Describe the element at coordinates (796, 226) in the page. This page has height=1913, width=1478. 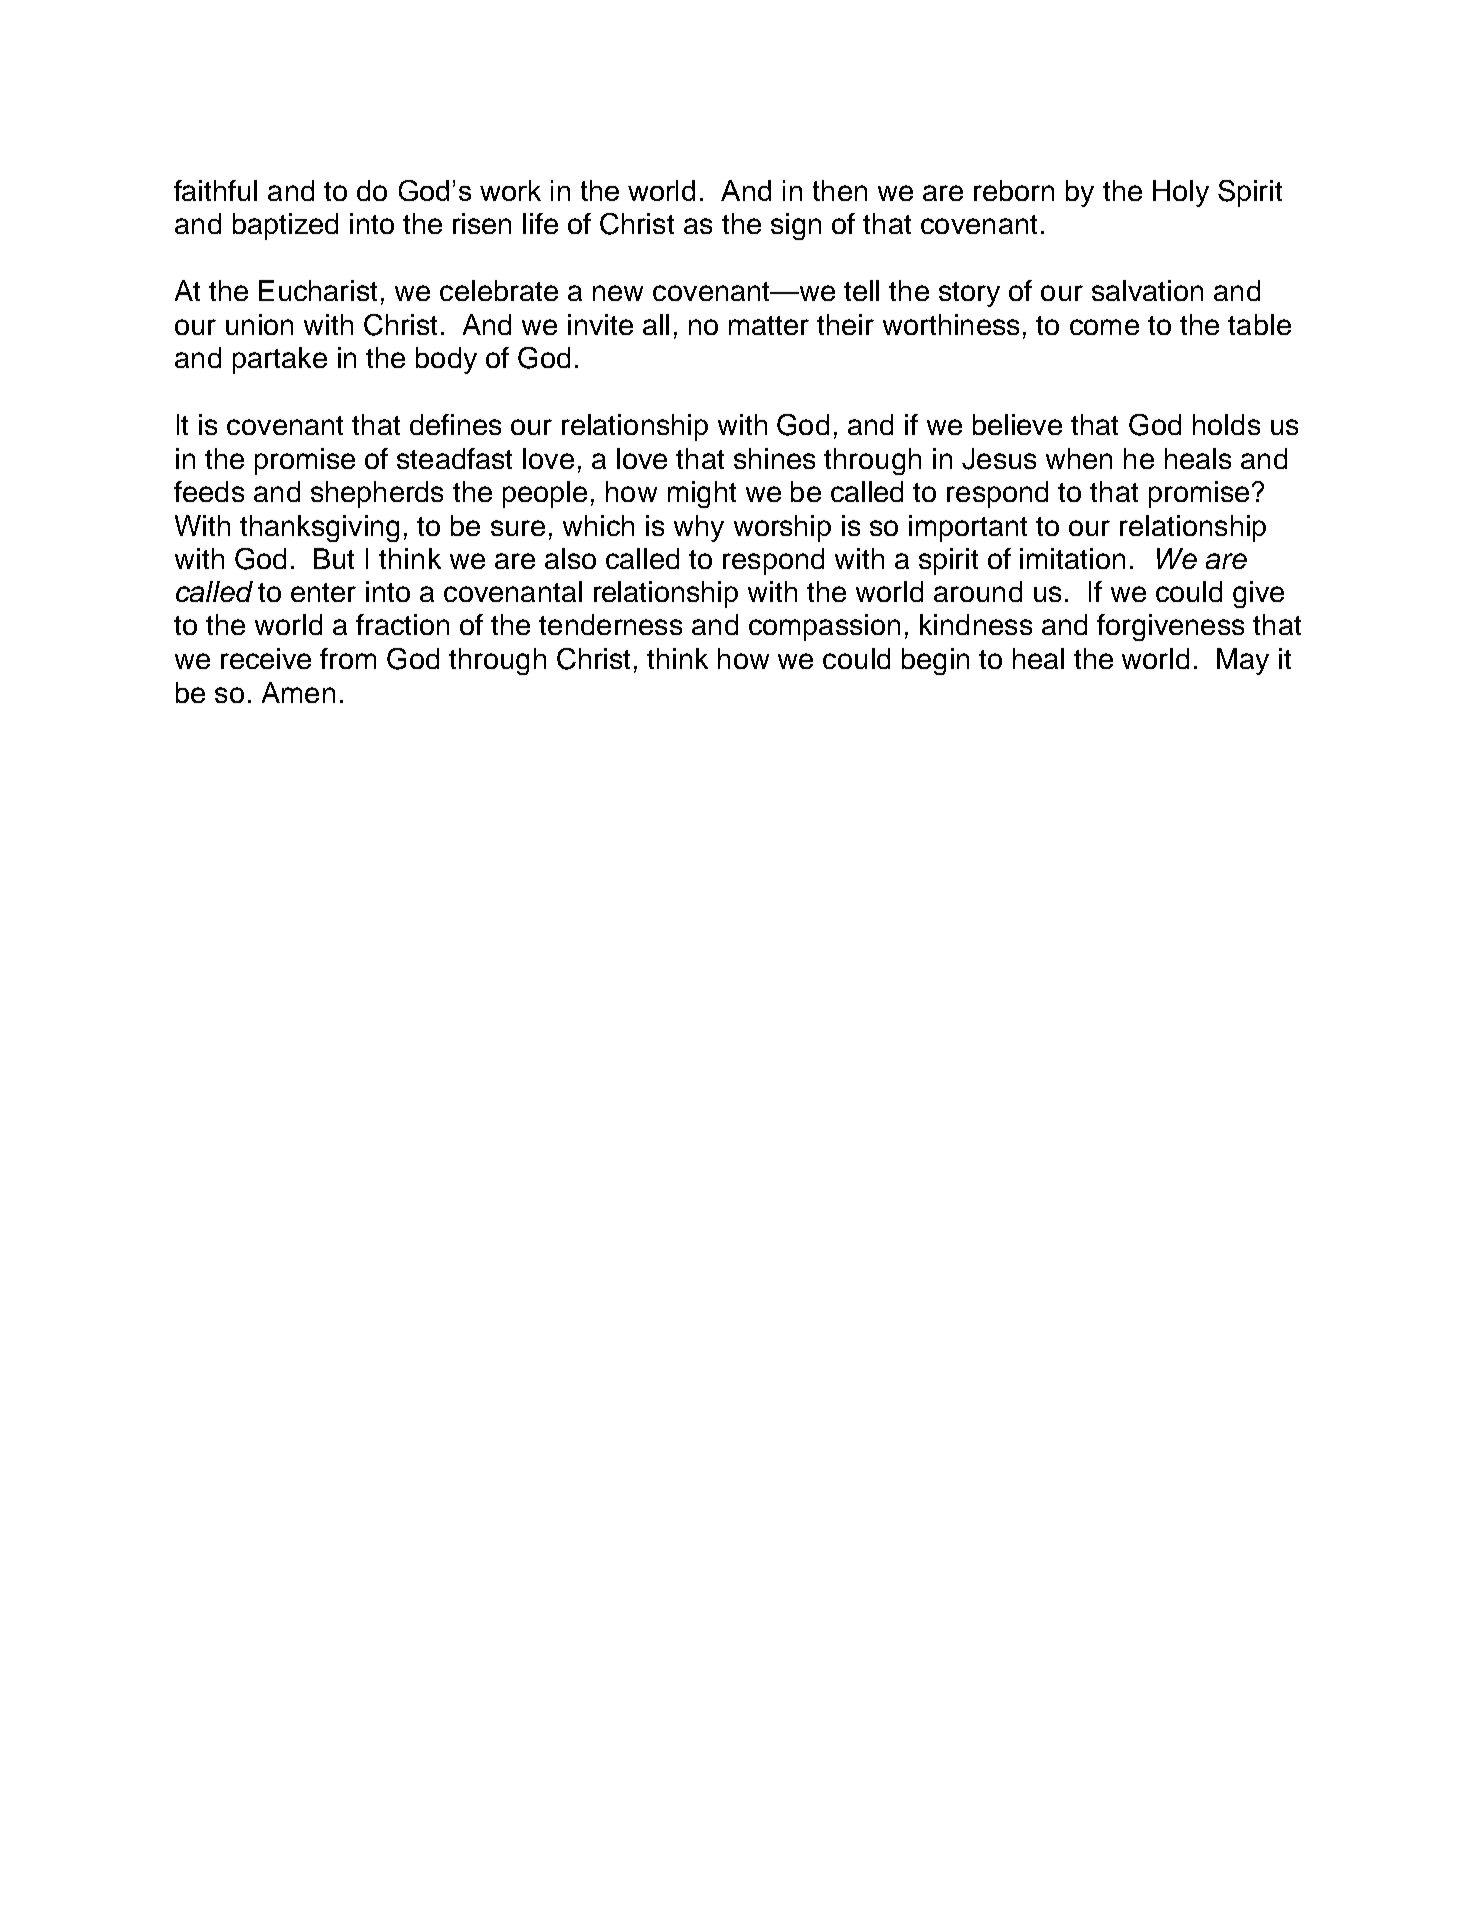
I see `sign` at that location.
